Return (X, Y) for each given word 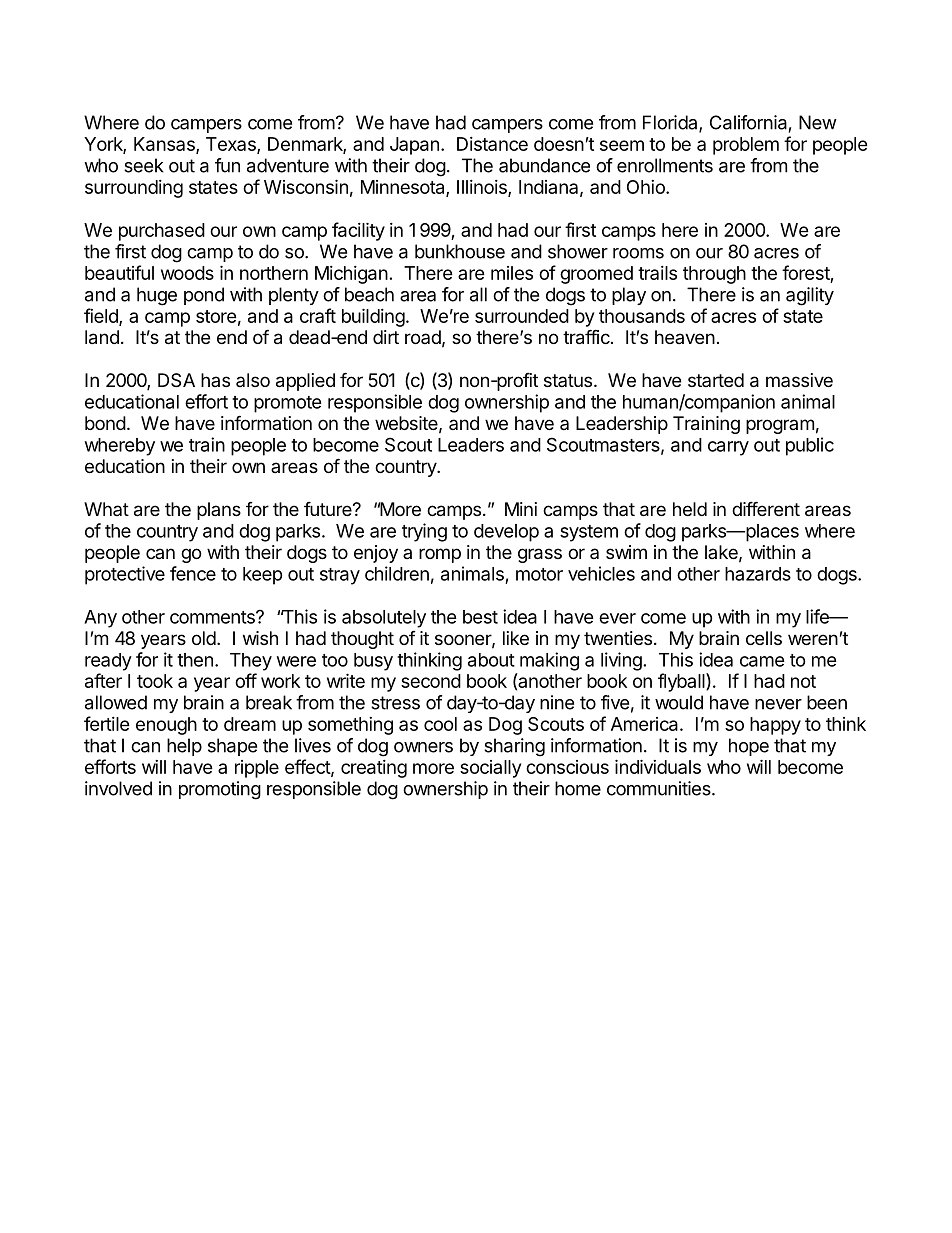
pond (204, 296)
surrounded (522, 316)
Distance (492, 144)
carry (728, 448)
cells (764, 638)
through (714, 275)
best (480, 617)
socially (490, 769)
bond (105, 423)
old (204, 638)
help (184, 747)
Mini (521, 509)
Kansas (165, 145)
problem (746, 146)
